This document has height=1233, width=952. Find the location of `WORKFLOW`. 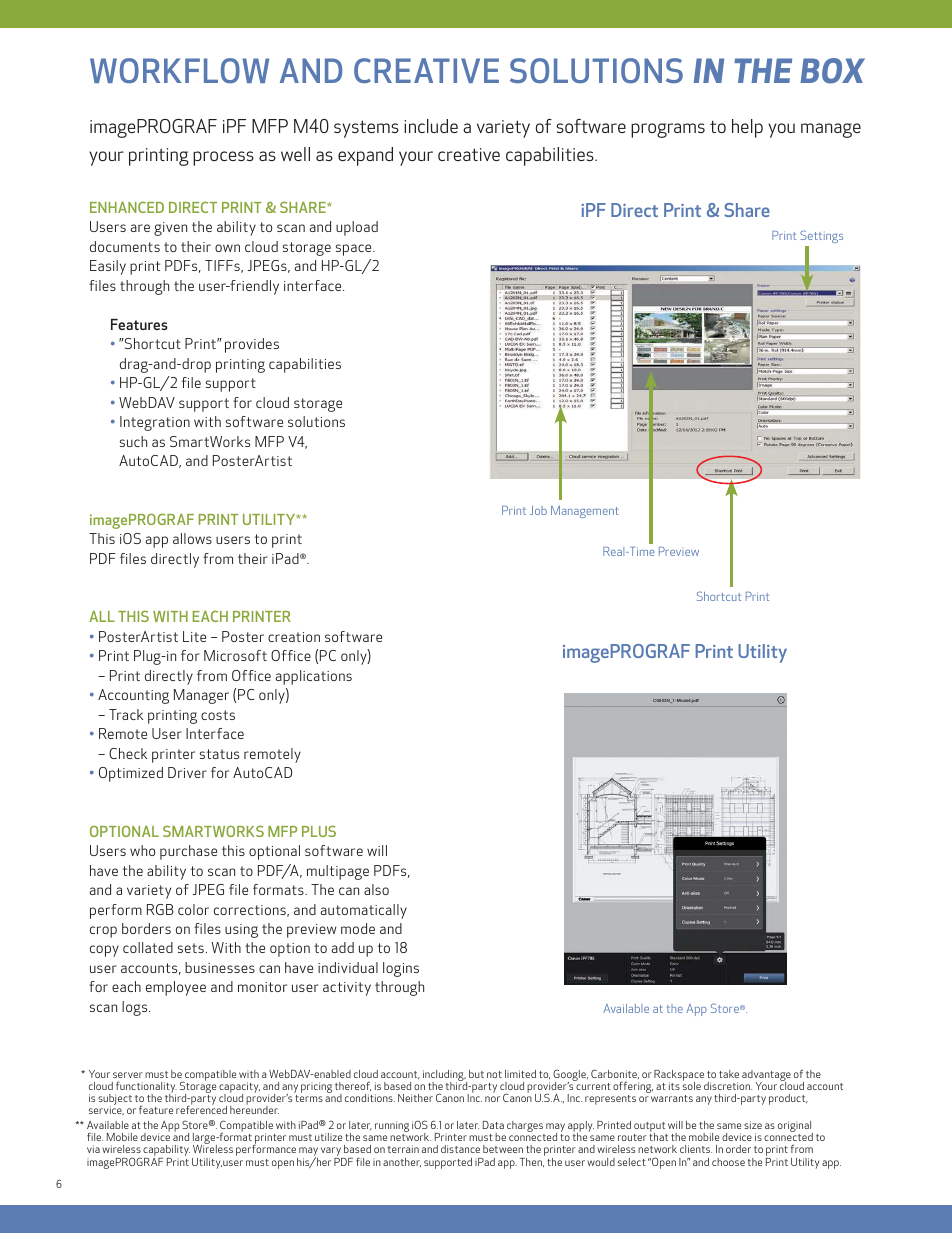

WORKFLOW is located at coordinates (179, 70).
